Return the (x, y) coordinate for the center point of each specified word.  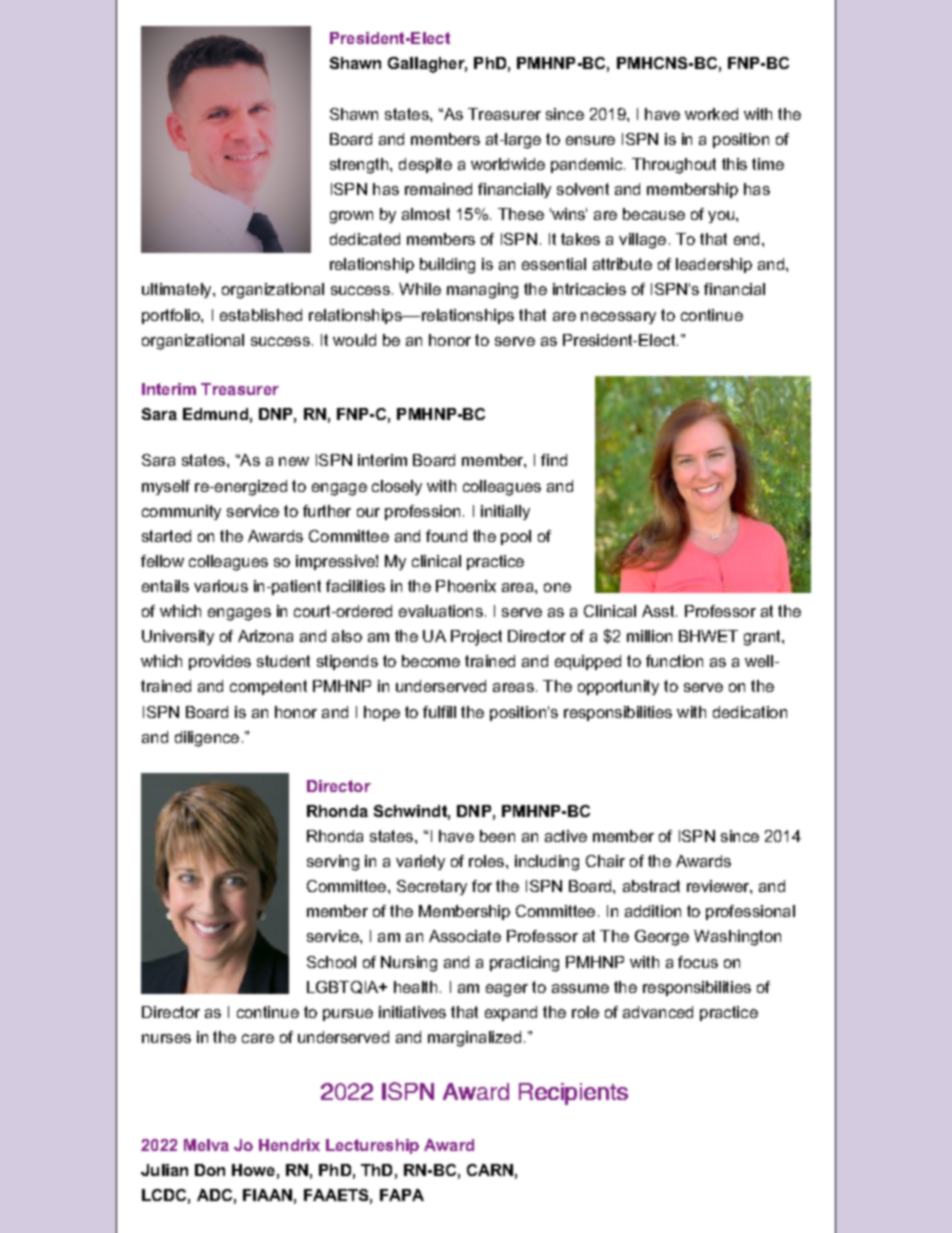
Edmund (215, 414)
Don (210, 1170)
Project (476, 638)
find (554, 460)
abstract (651, 886)
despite (425, 165)
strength (359, 166)
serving (333, 863)
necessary (618, 318)
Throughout (674, 166)
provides (220, 662)
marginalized (474, 1039)
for (482, 886)
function (674, 661)
